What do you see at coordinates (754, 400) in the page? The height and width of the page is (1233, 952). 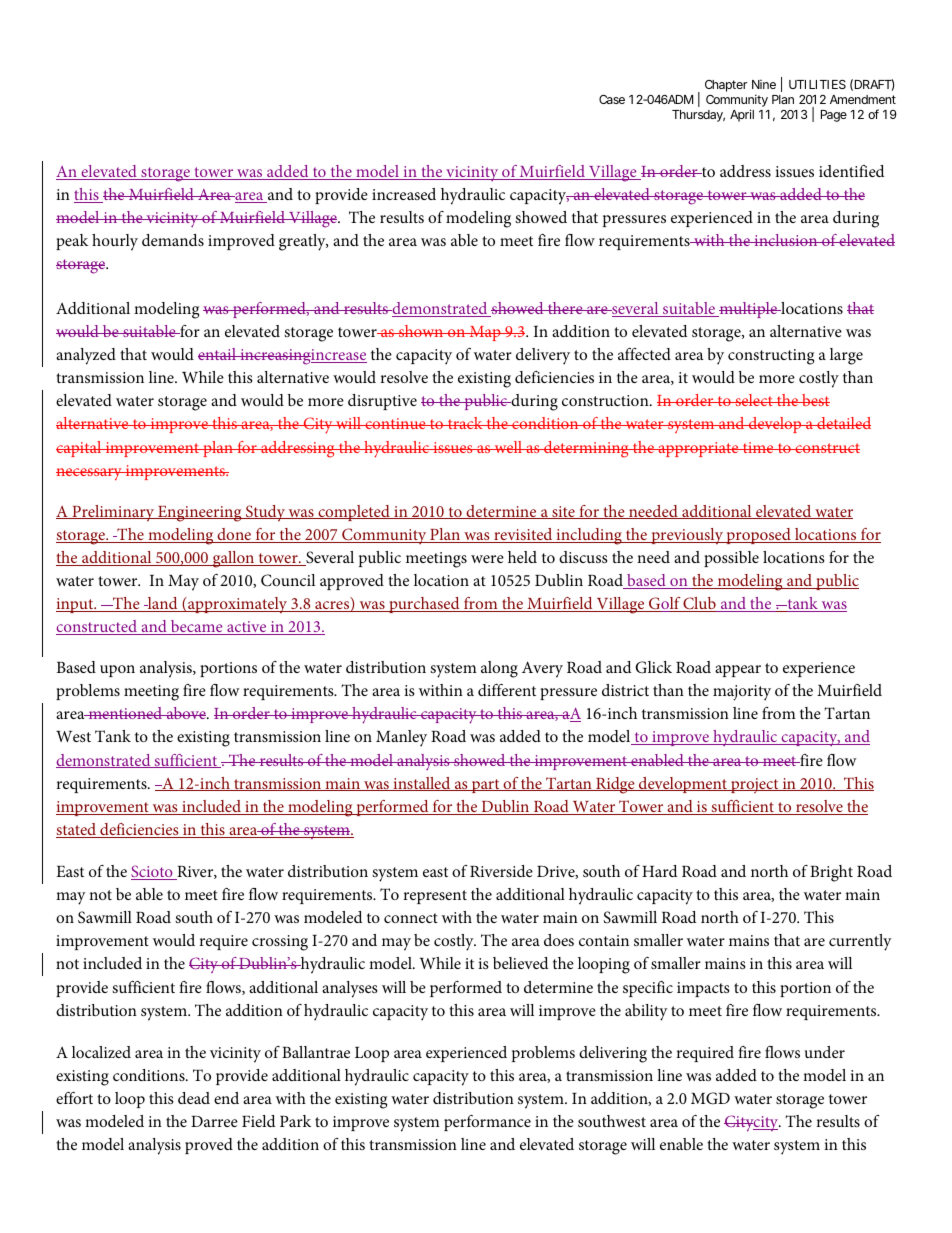 I see `select` at bounding box center [754, 400].
